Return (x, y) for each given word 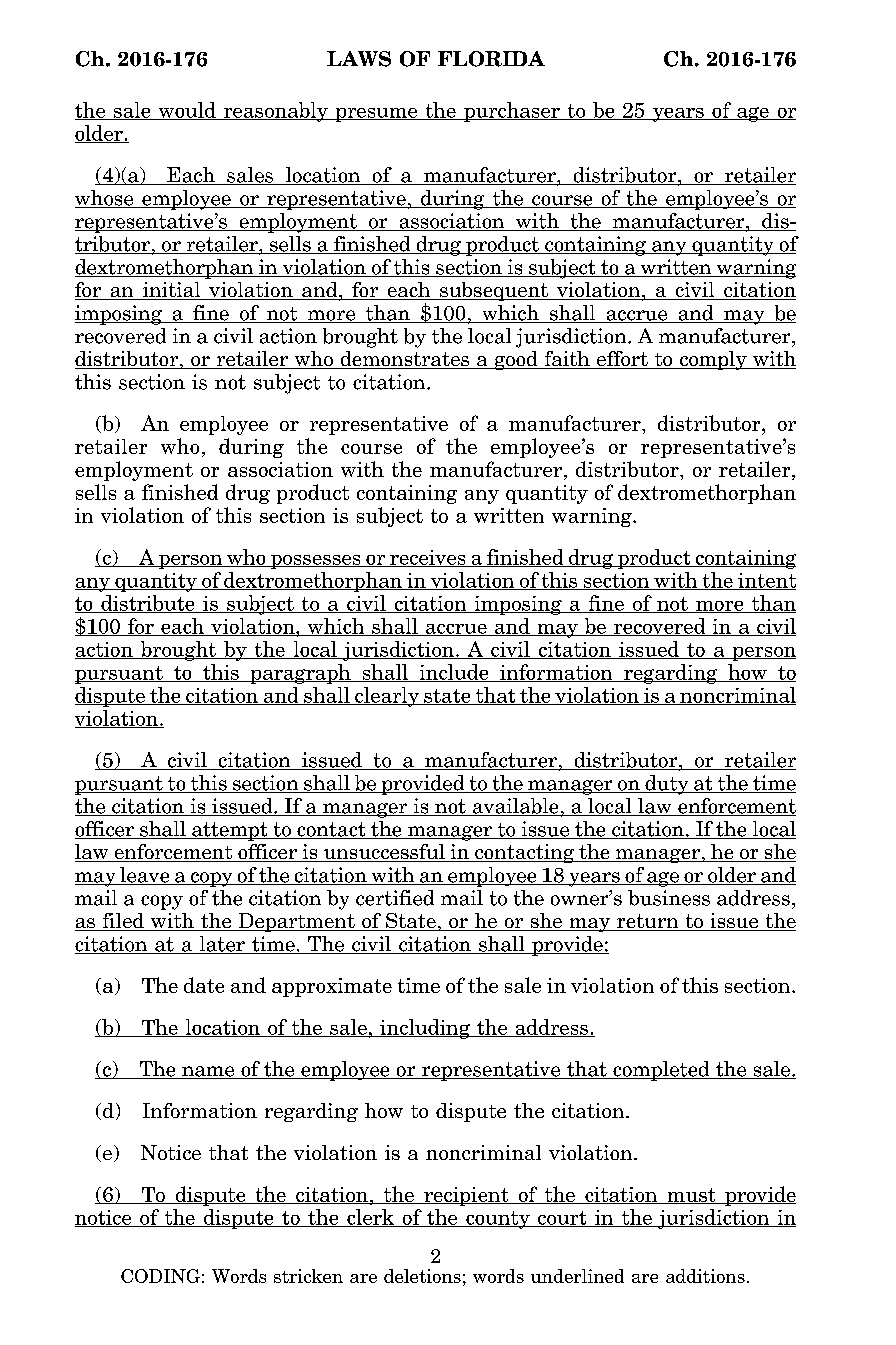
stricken (308, 1276)
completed (661, 1071)
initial (171, 291)
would (187, 111)
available (515, 807)
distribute (148, 604)
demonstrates (405, 360)
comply (713, 360)
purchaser (512, 112)
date (204, 985)
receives (428, 558)
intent (766, 581)
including (425, 1029)
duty (667, 785)
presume (376, 115)
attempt (230, 831)
